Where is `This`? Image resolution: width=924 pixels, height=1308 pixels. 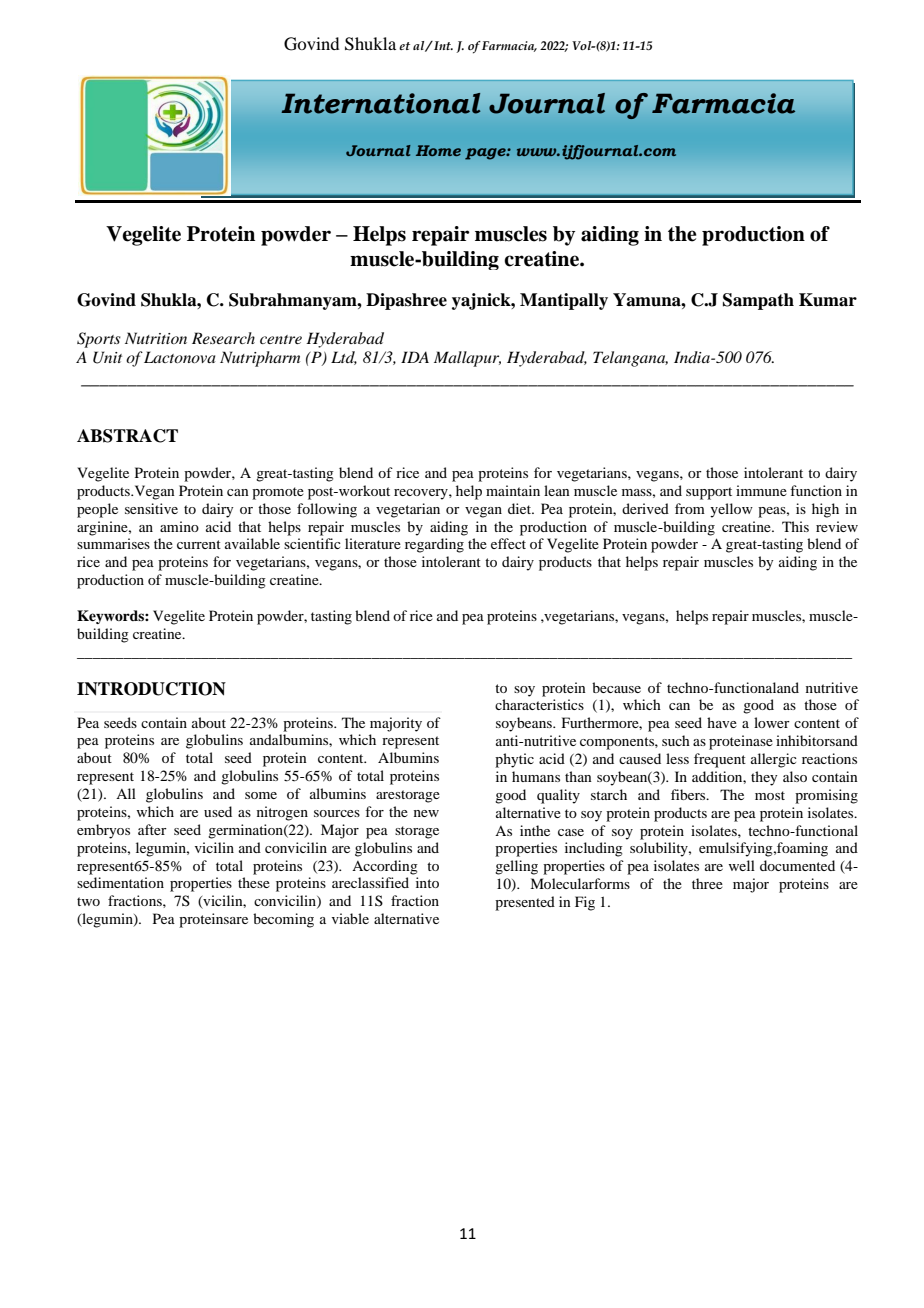
This is located at coordinates (795, 526).
